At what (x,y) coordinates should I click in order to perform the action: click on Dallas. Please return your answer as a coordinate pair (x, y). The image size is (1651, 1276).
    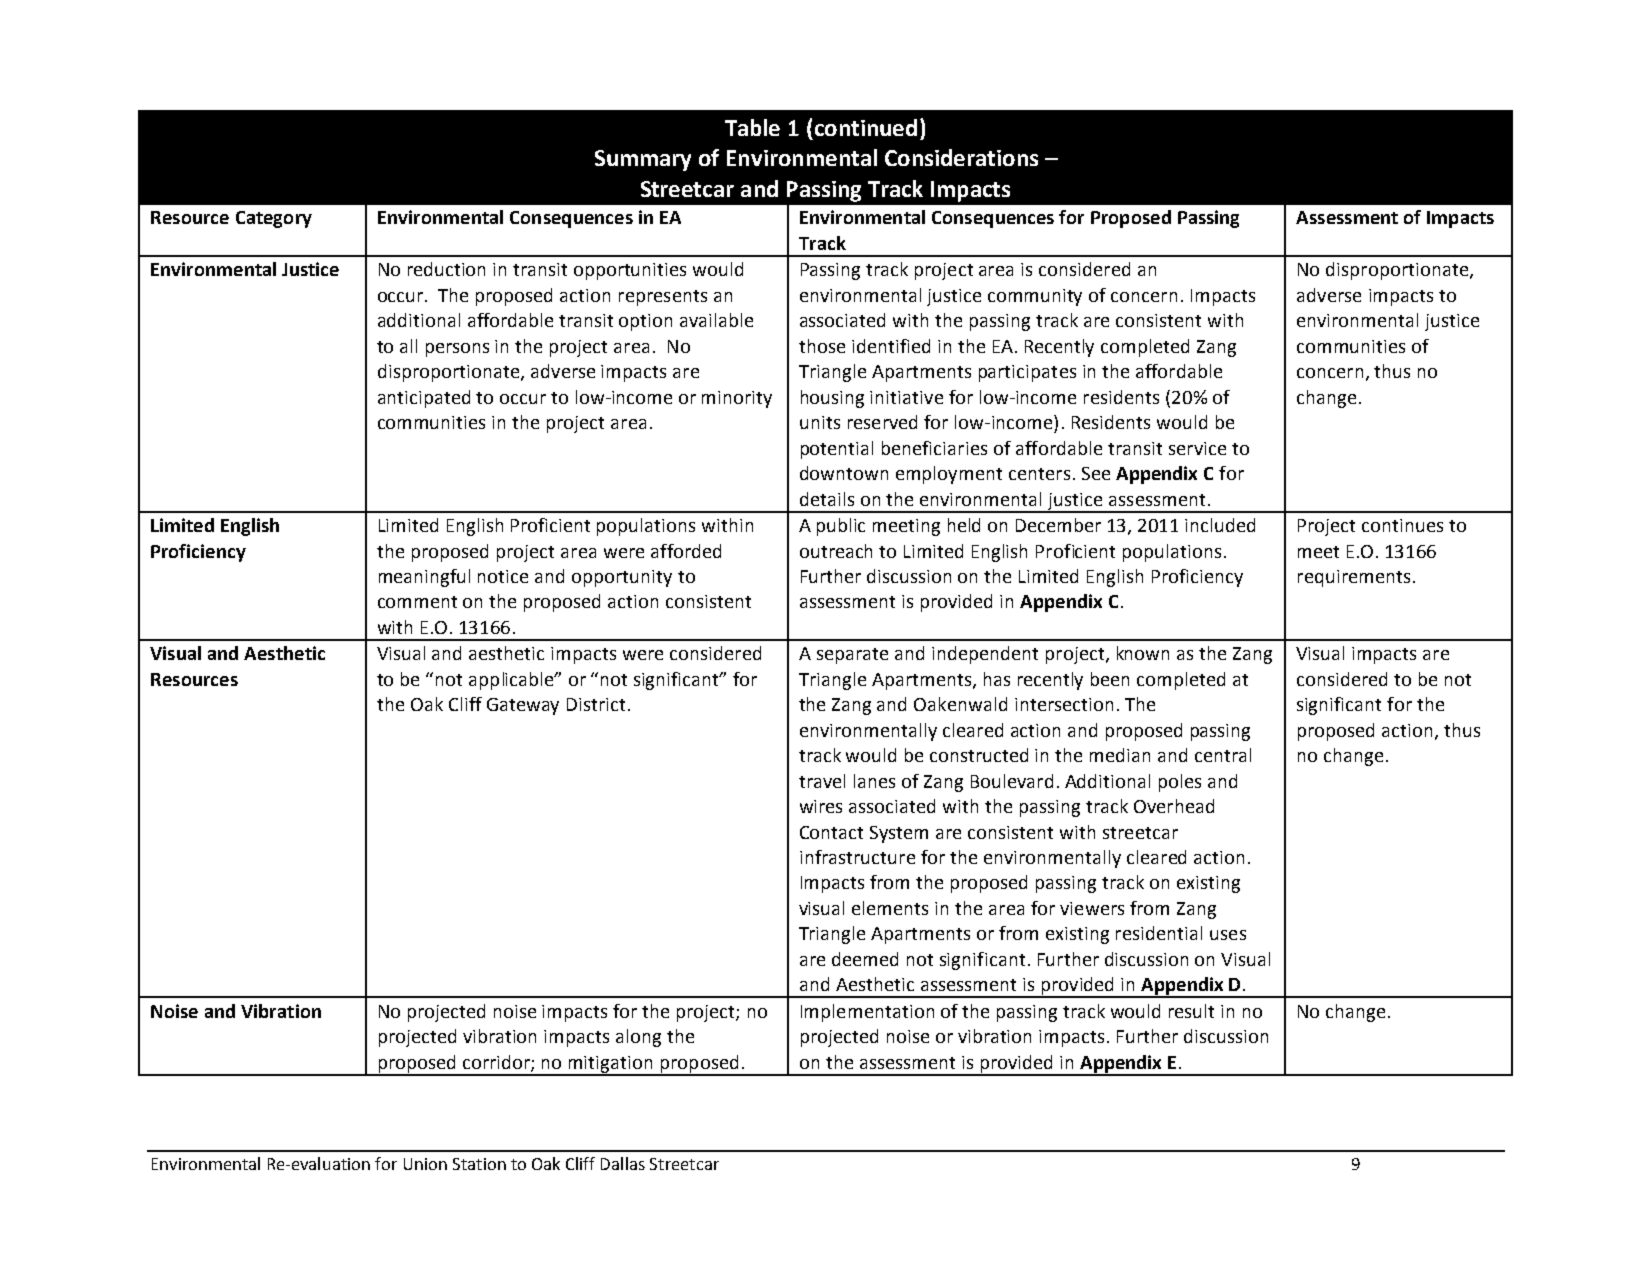
    Looking at the image, I should click on (623, 1163).
